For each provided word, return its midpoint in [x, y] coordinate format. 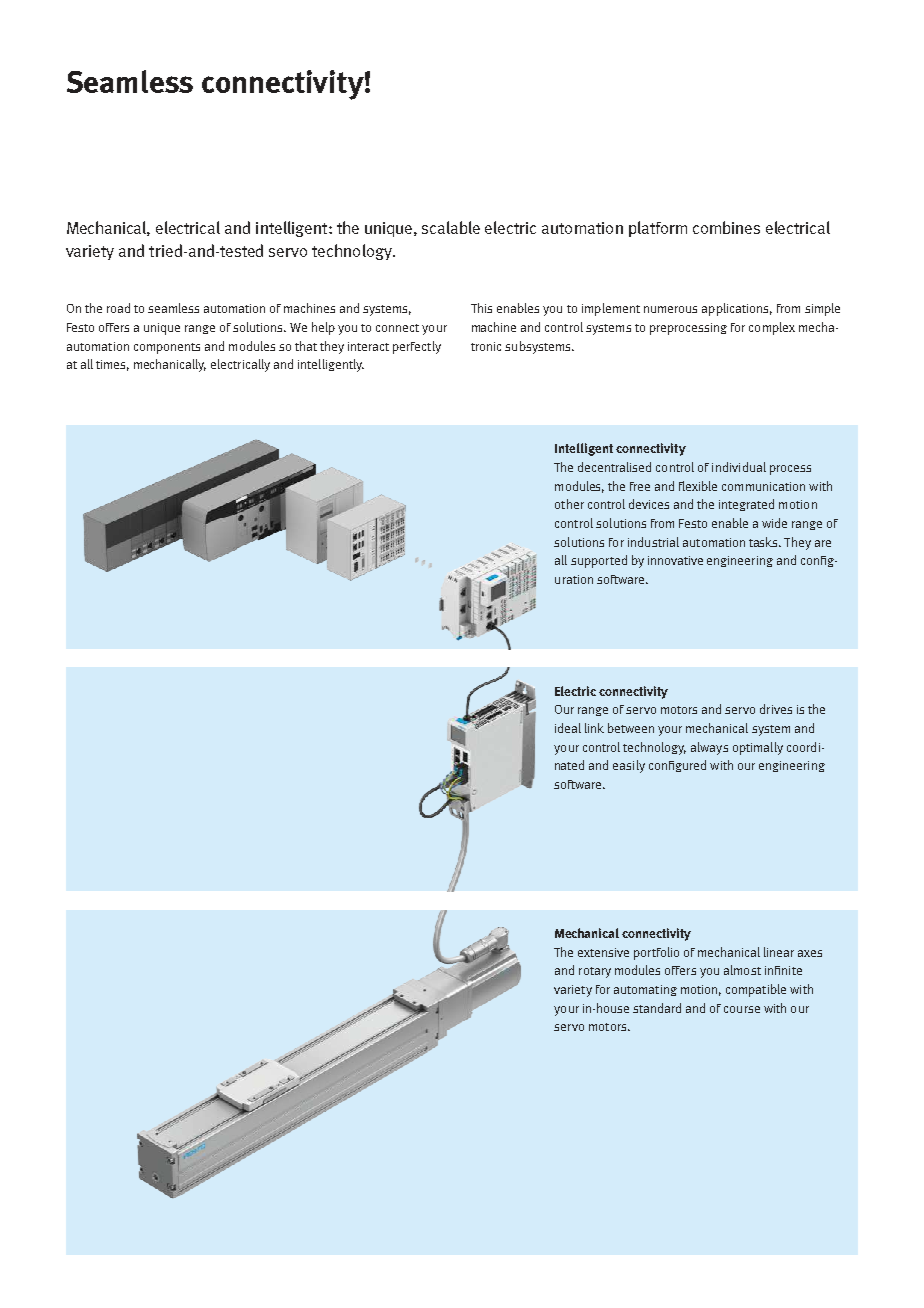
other [569, 504]
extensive [603, 952]
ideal [568, 728]
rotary [595, 972]
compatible [756, 990]
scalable [451, 227]
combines [726, 227]
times [112, 365]
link [594, 728]
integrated [746, 505]
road [118, 308]
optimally [758, 748]
